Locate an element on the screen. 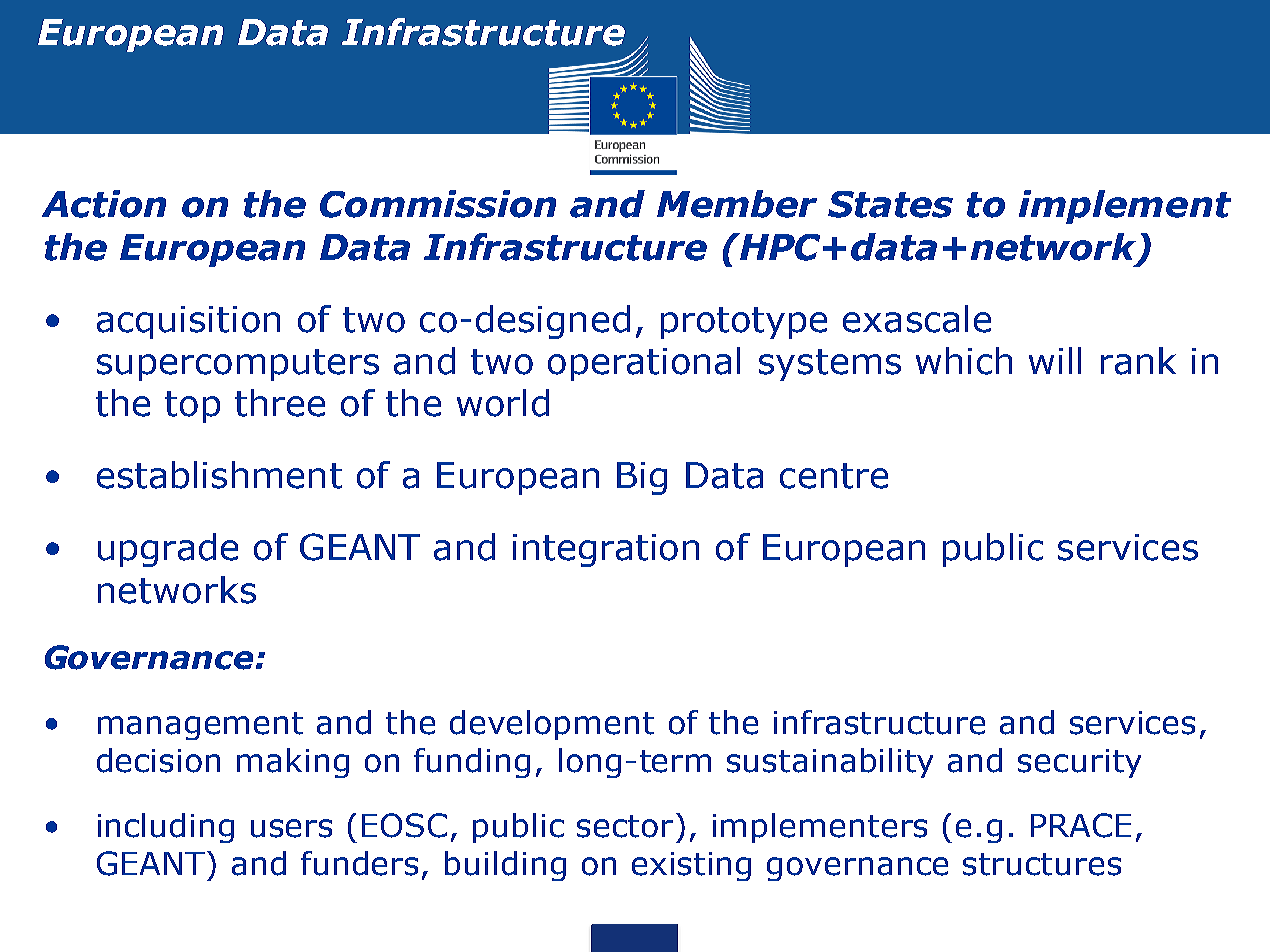 The image size is (1270, 952). development is located at coordinates (552, 725).
